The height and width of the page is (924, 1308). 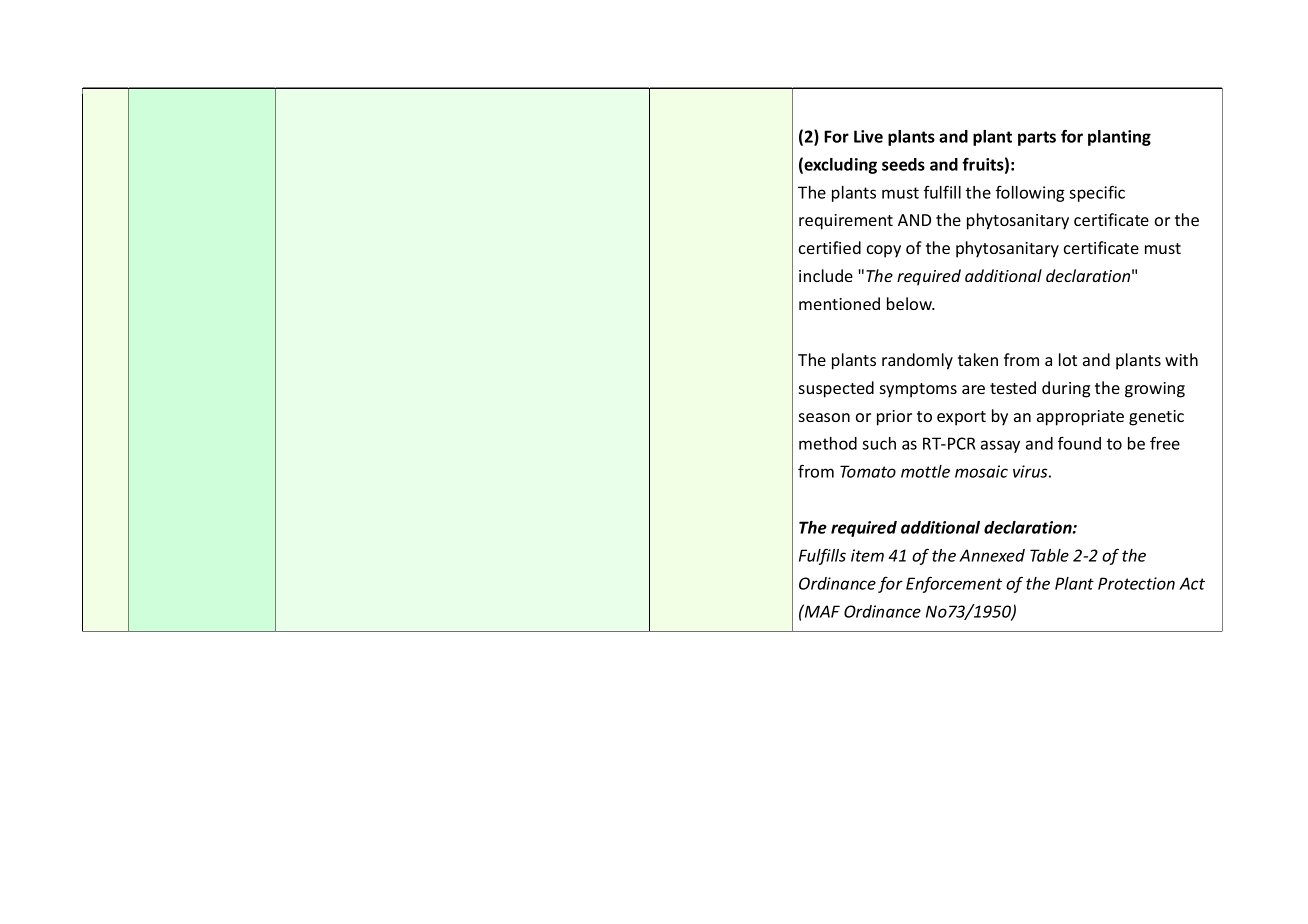 What do you see at coordinates (1181, 359) in the page?
I see `with` at bounding box center [1181, 359].
